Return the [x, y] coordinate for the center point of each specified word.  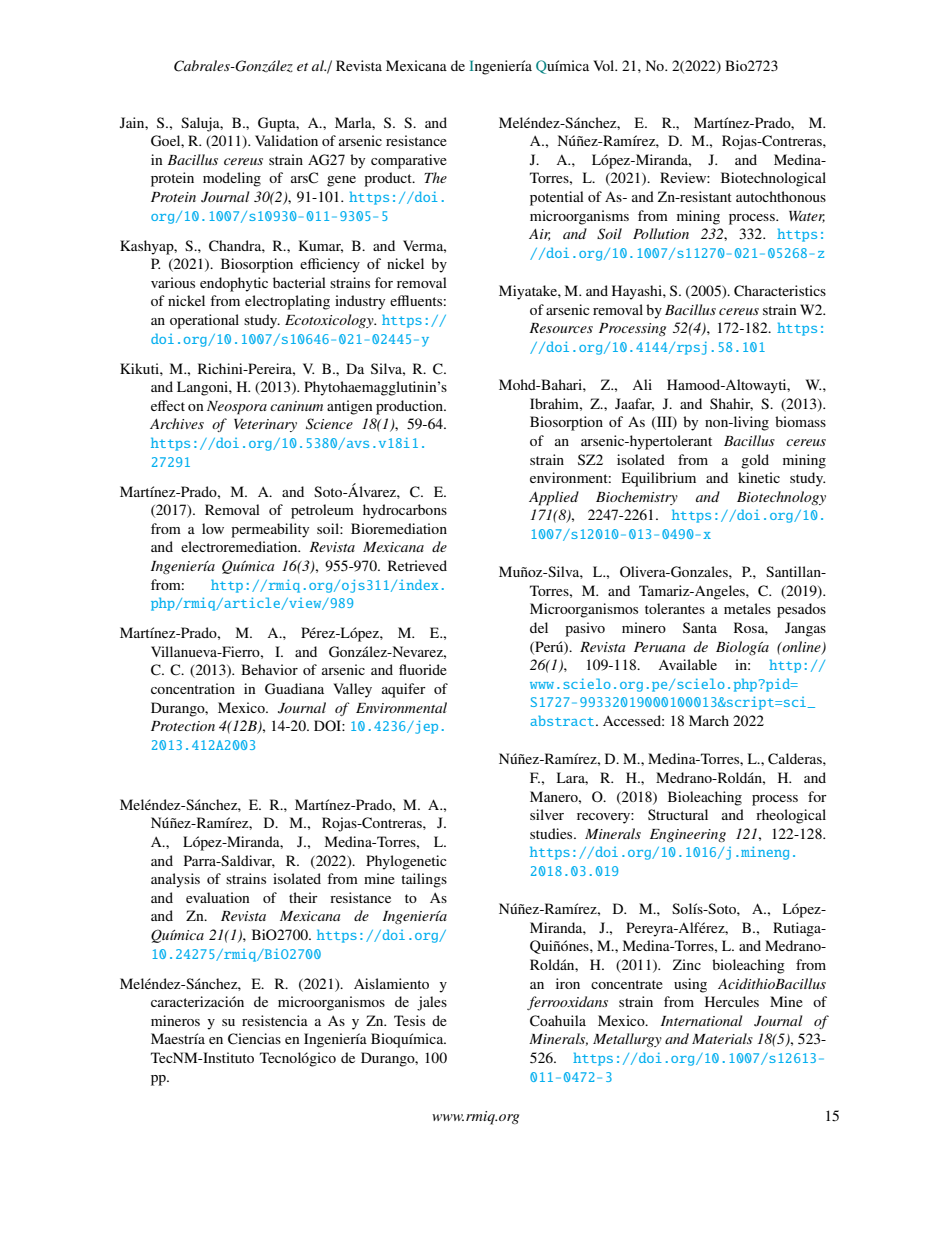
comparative [409, 161]
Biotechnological [773, 179]
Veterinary [265, 425]
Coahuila [558, 1021]
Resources [561, 328]
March [709, 720]
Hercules [732, 1001]
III [664, 423]
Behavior [269, 669]
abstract [563, 720]
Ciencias [254, 1039]
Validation [286, 140]
